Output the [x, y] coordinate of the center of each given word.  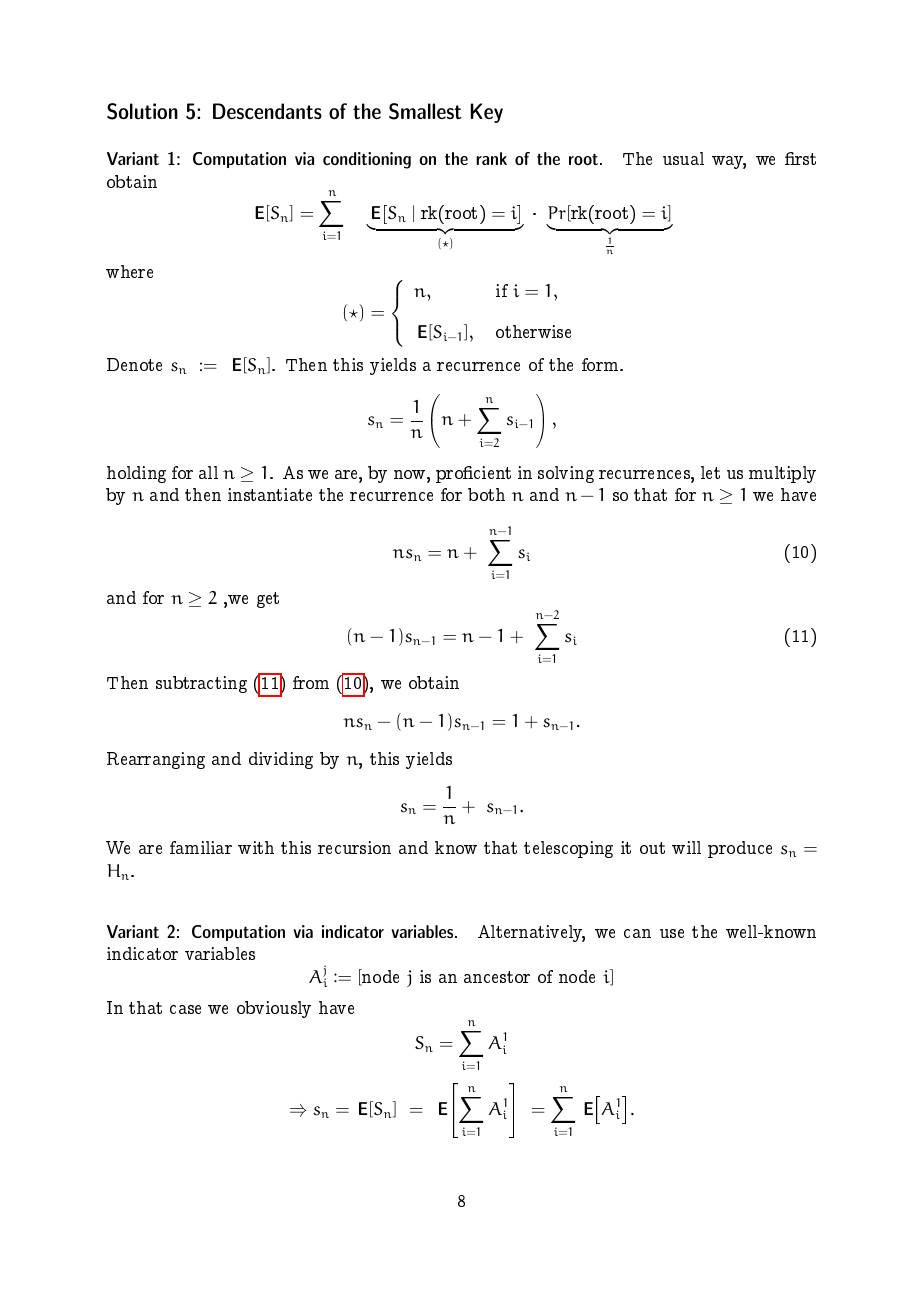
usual [683, 158]
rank [491, 158]
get [268, 600]
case [185, 1009]
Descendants [267, 111]
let [710, 472]
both [486, 494]
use [672, 933]
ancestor [497, 977]
